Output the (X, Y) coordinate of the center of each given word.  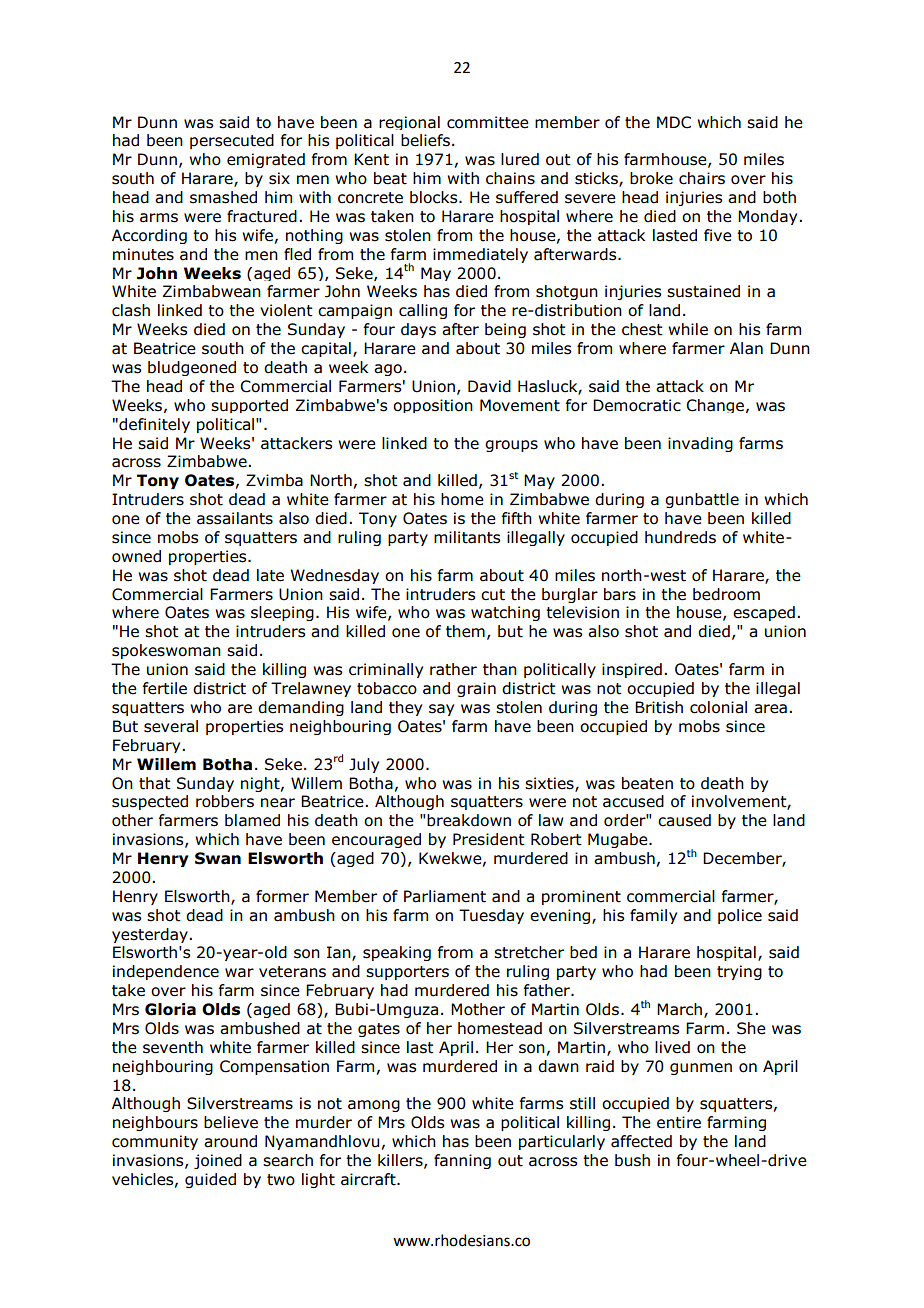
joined (218, 1161)
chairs (702, 178)
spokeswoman (166, 651)
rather (453, 669)
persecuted (232, 141)
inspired (632, 670)
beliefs (425, 140)
